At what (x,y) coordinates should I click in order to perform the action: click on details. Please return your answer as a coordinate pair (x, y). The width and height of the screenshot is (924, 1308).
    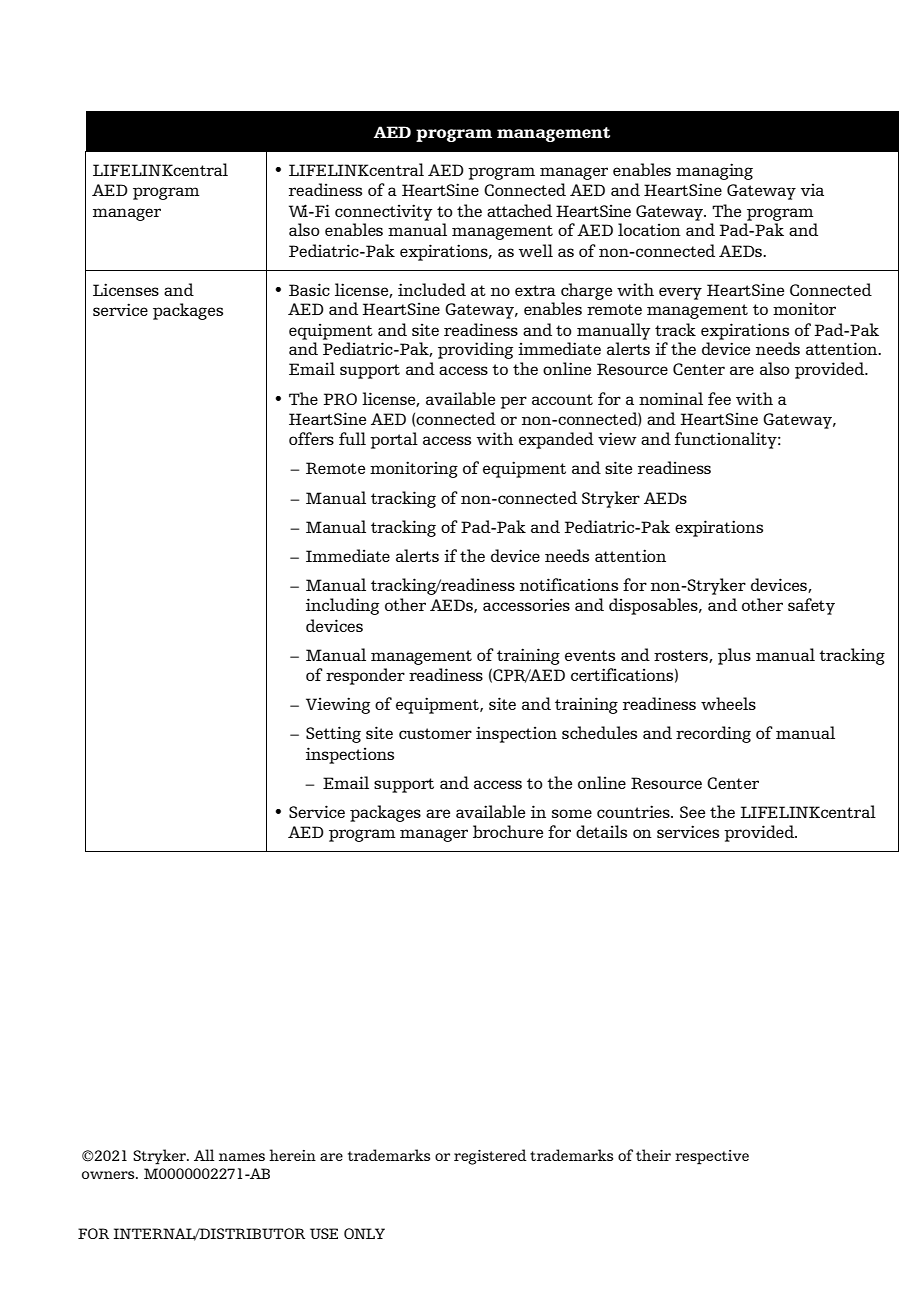
    Looking at the image, I should click on (601, 831).
